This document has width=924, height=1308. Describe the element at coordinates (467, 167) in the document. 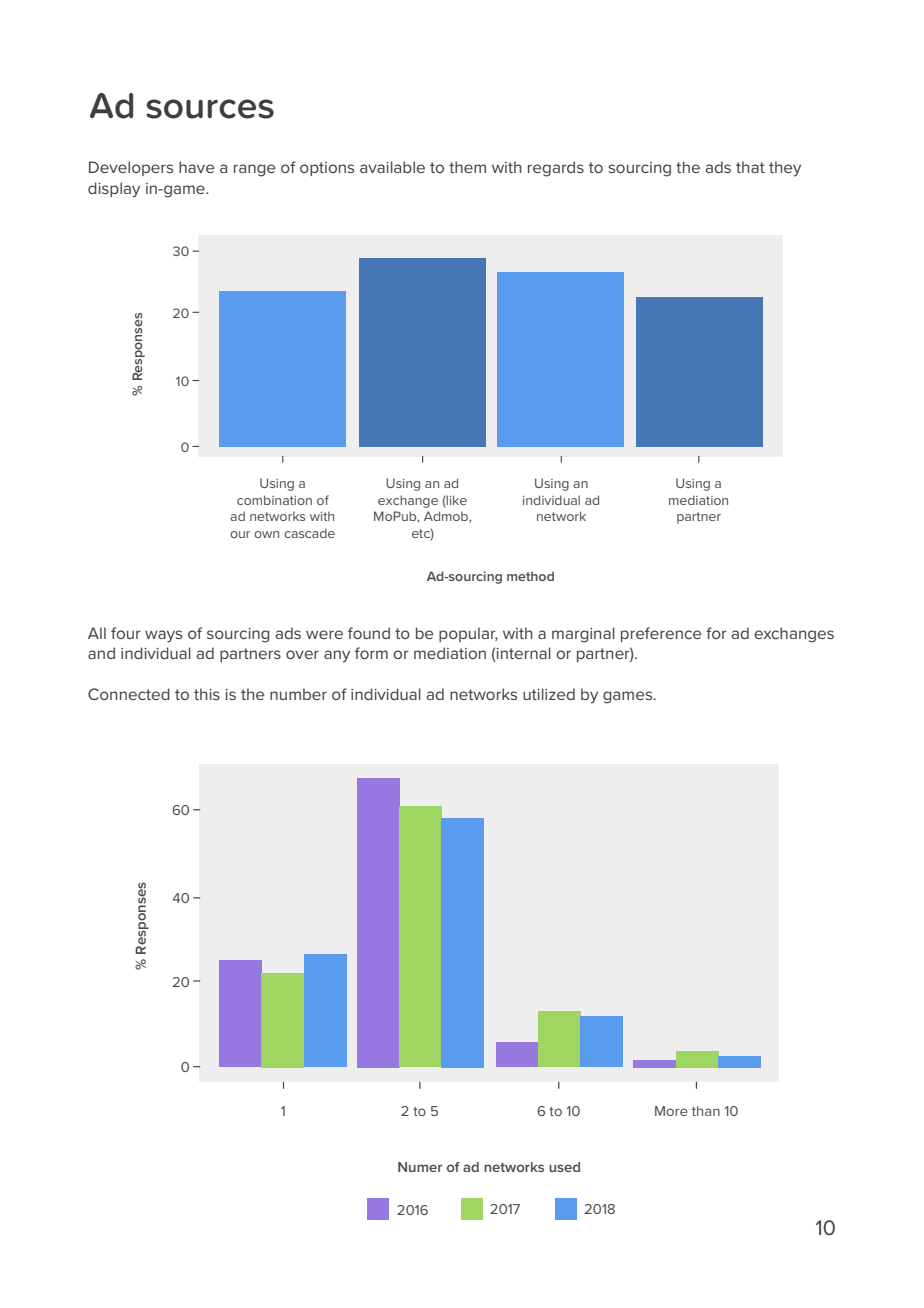

I see `them` at that location.
